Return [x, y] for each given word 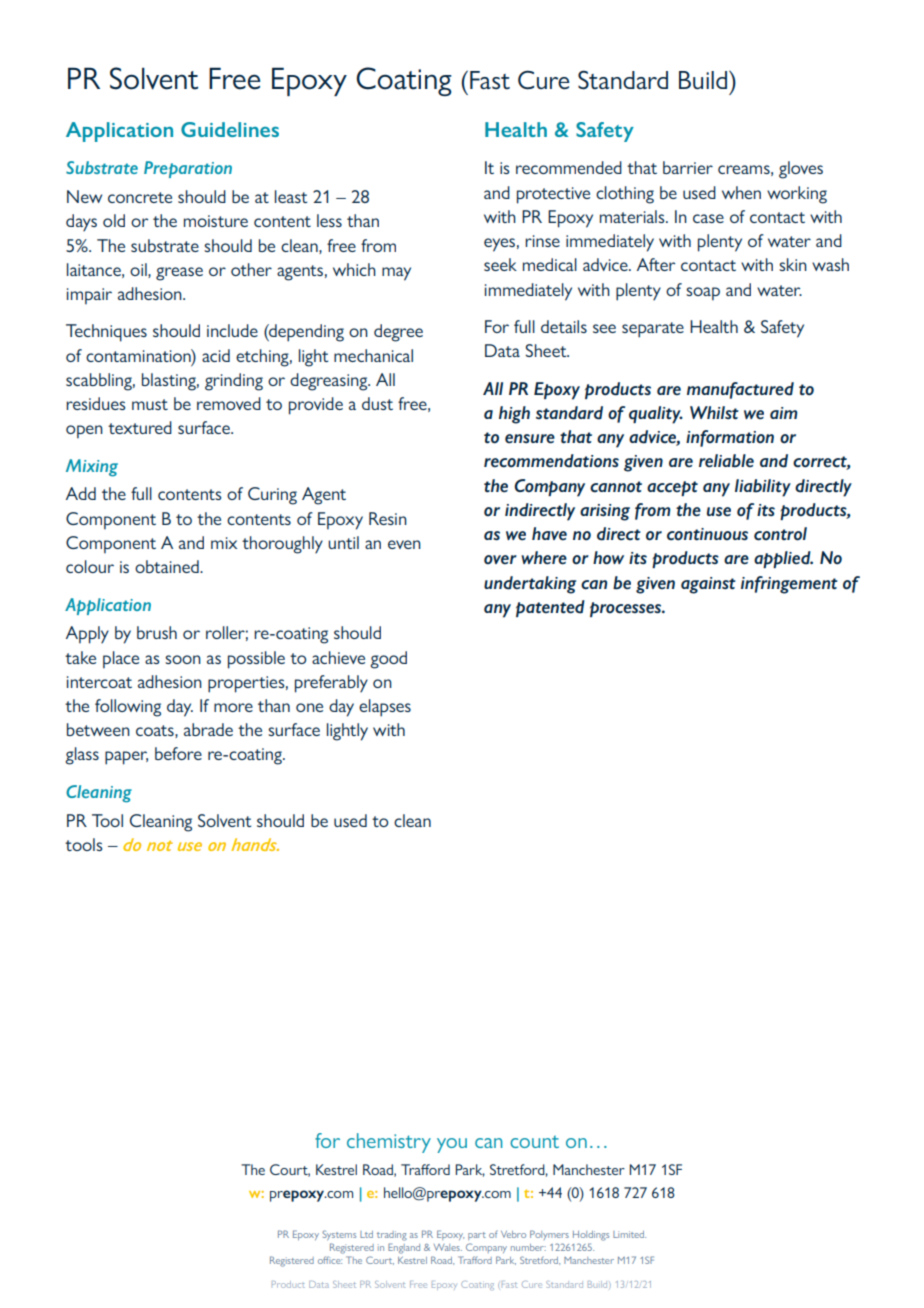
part [477, 1236]
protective [553, 195]
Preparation [188, 169]
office [330, 1260]
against [708, 585]
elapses [385, 708]
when [741, 192]
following [128, 708]
